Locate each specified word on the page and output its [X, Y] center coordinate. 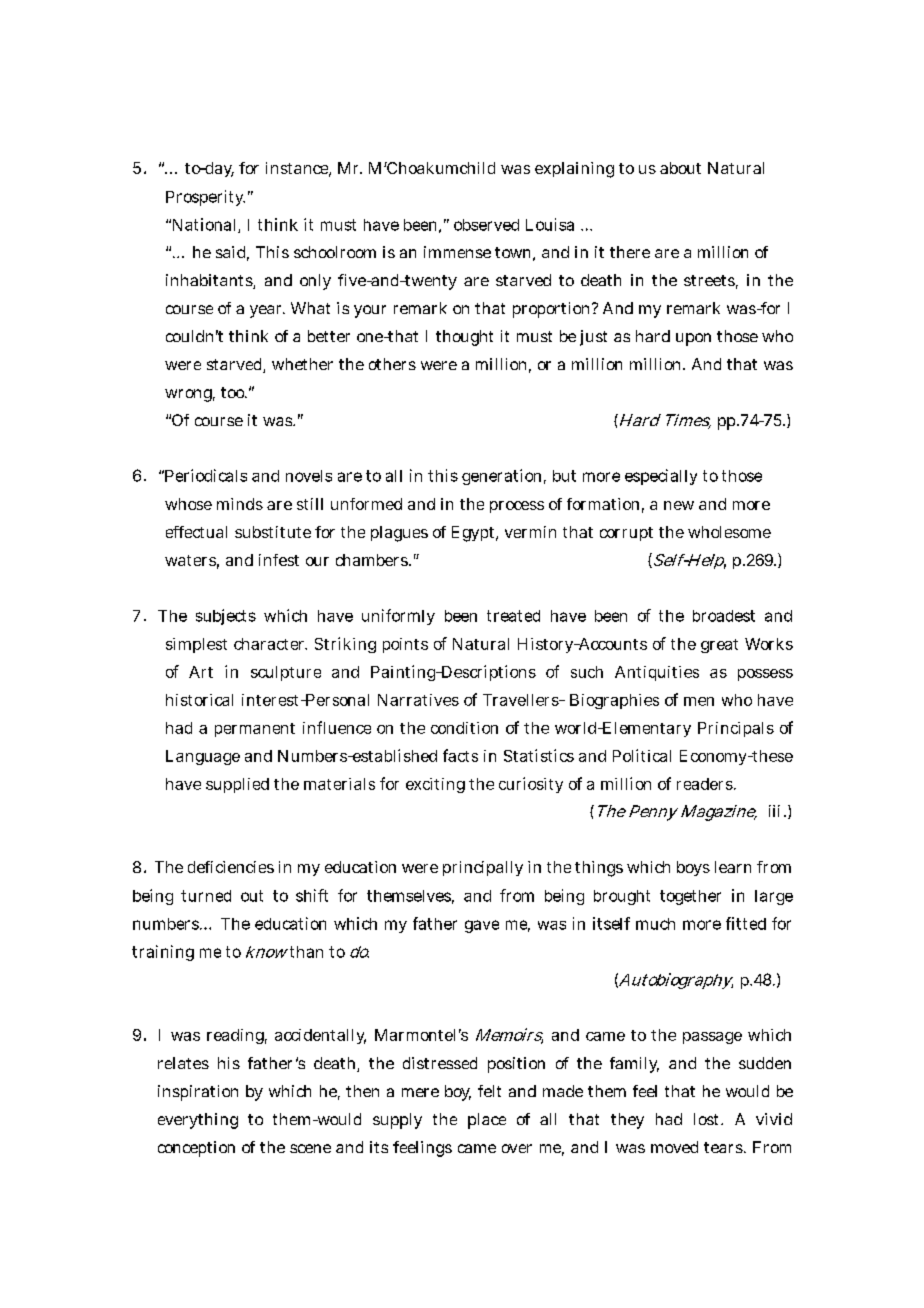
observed [486, 225]
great [719, 646]
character [270, 644]
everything [198, 1121]
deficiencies [231, 867]
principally [483, 868]
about [680, 168]
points [405, 645]
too [234, 392]
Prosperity [205, 198]
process [517, 507]
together [690, 897]
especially [661, 477]
